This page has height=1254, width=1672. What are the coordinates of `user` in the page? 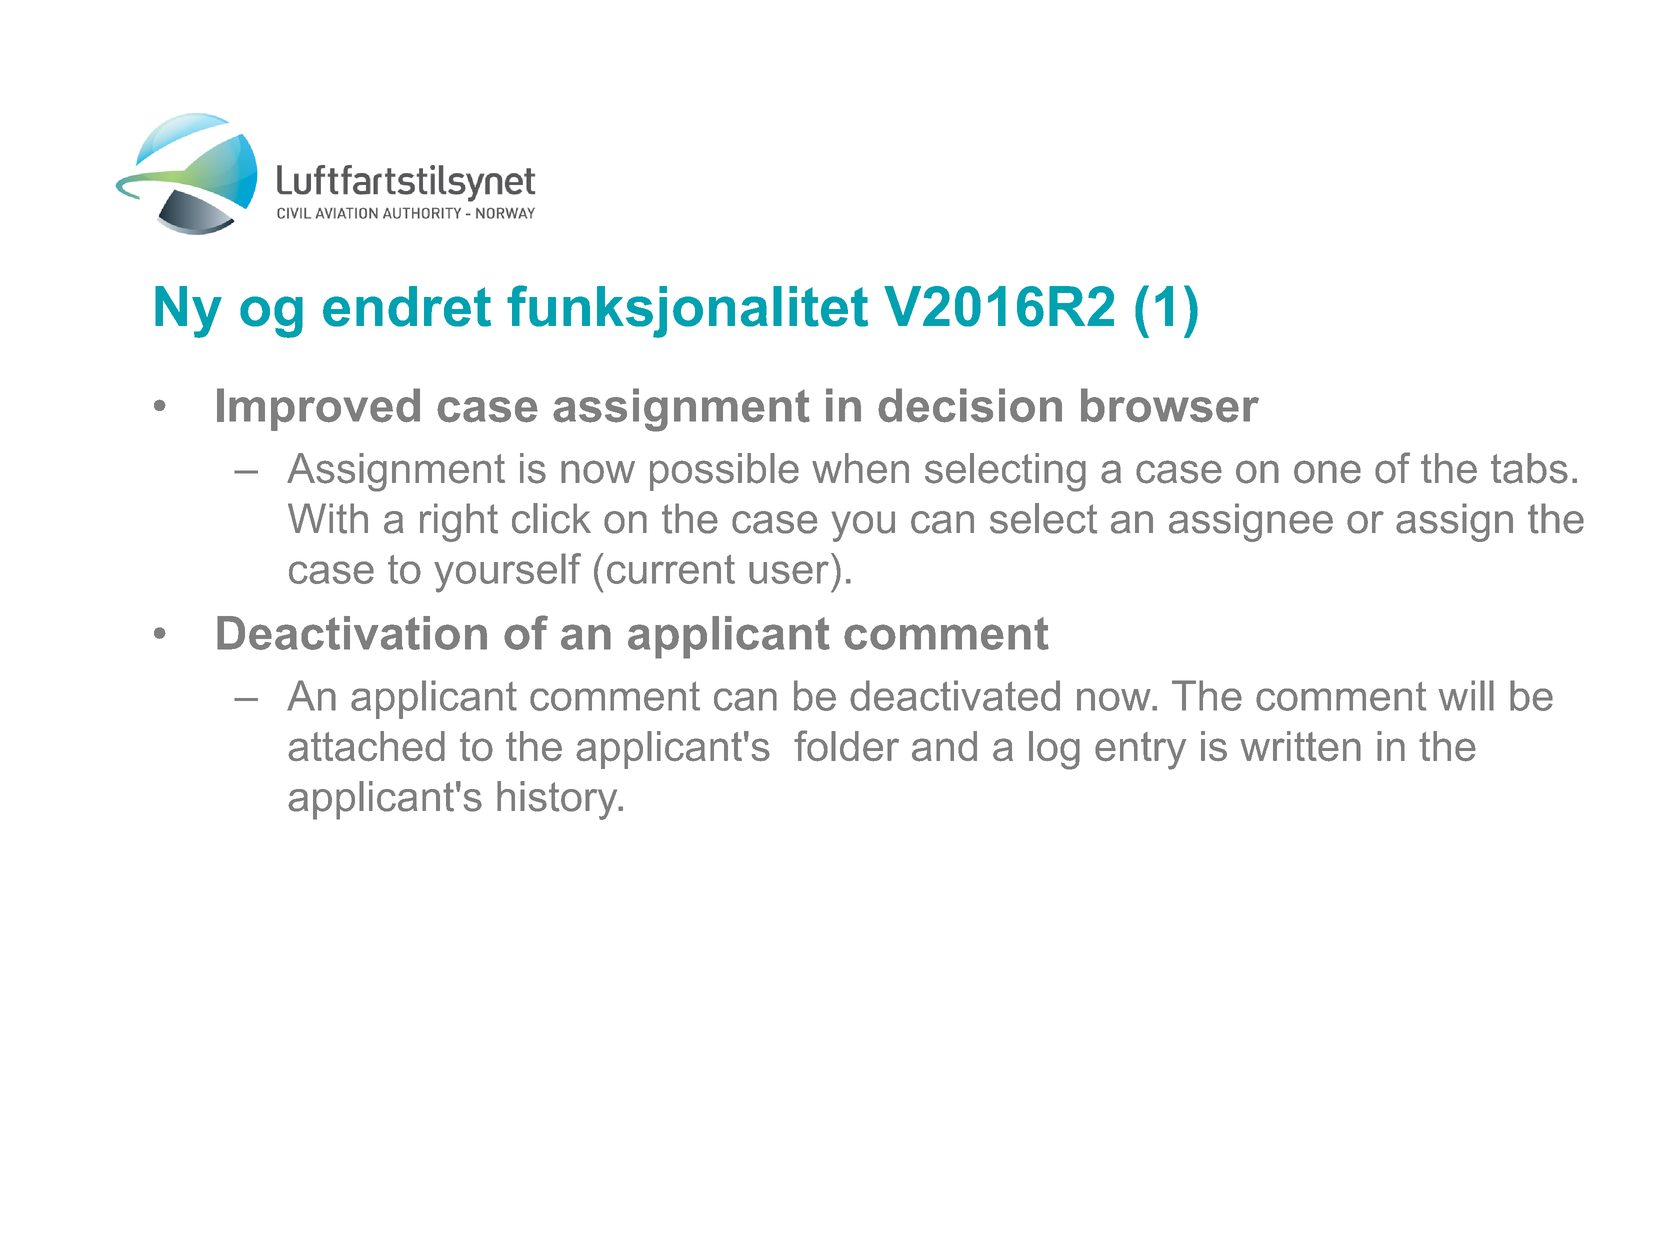 It's located at (789, 572).
